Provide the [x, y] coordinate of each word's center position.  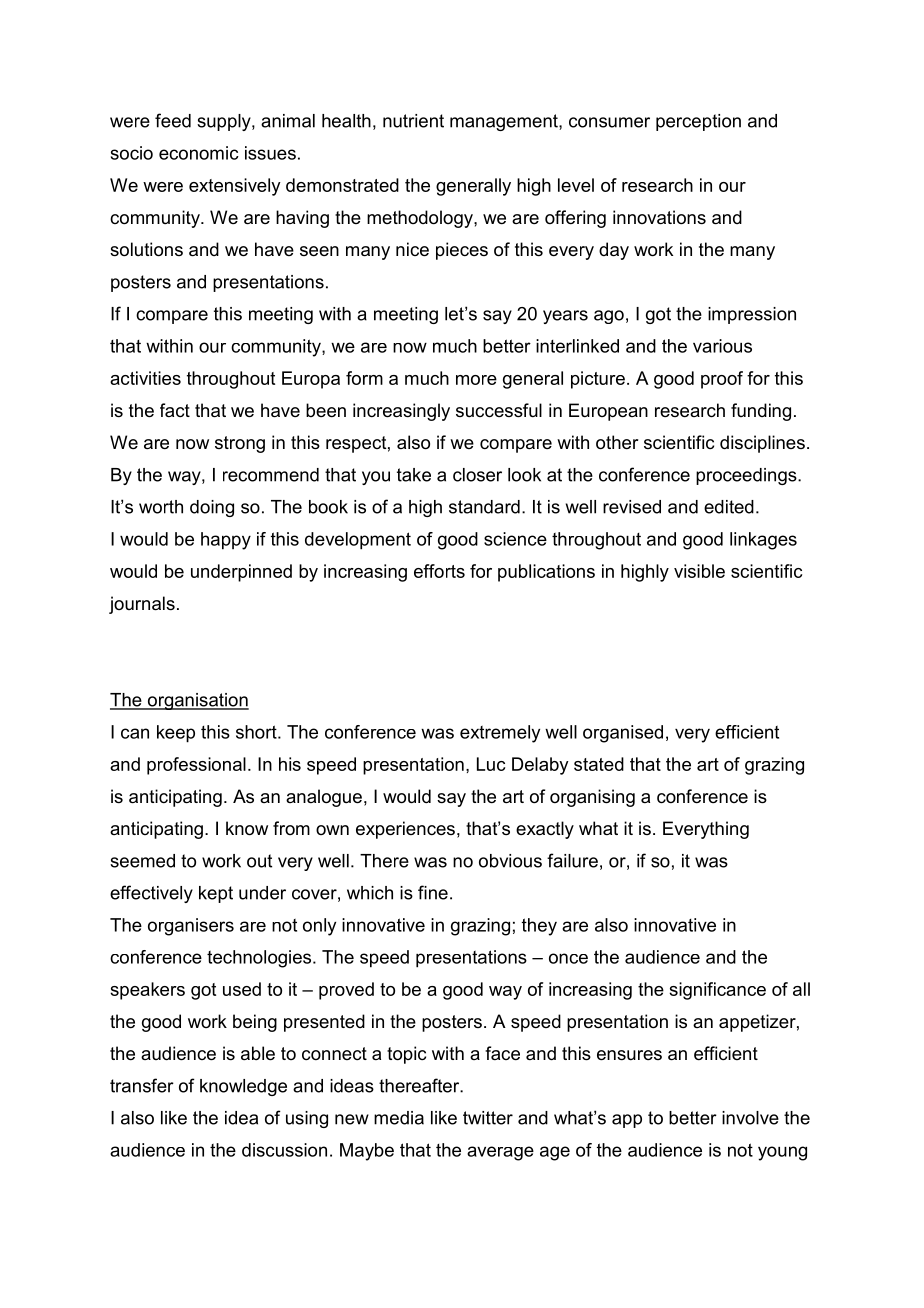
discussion [284, 1150]
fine [433, 892]
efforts [439, 571]
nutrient [413, 121]
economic [199, 153]
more [476, 380]
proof [722, 380]
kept [216, 894]
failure [572, 860]
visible [699, 571]
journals [142, 605]
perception [698, 122]
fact [175, 410]
